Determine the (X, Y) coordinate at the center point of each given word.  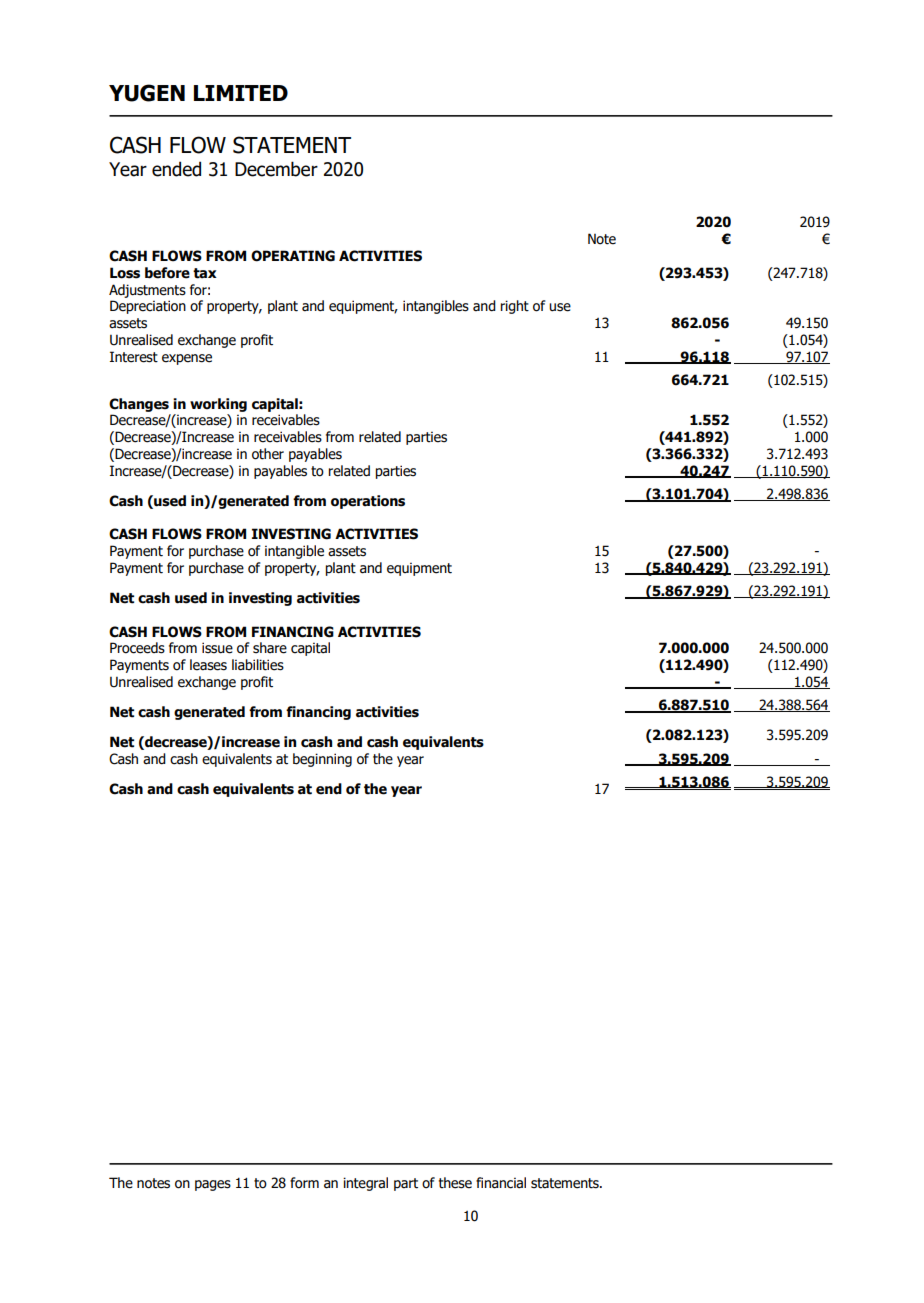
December (276, 169)
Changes (139, 405)
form (304, 1183)
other (268, 454)
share (270, 648)
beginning (322, 760)
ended (176, 169)
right (514, 307)
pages (213, 1185)
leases (208, 665)
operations (368, 502)
